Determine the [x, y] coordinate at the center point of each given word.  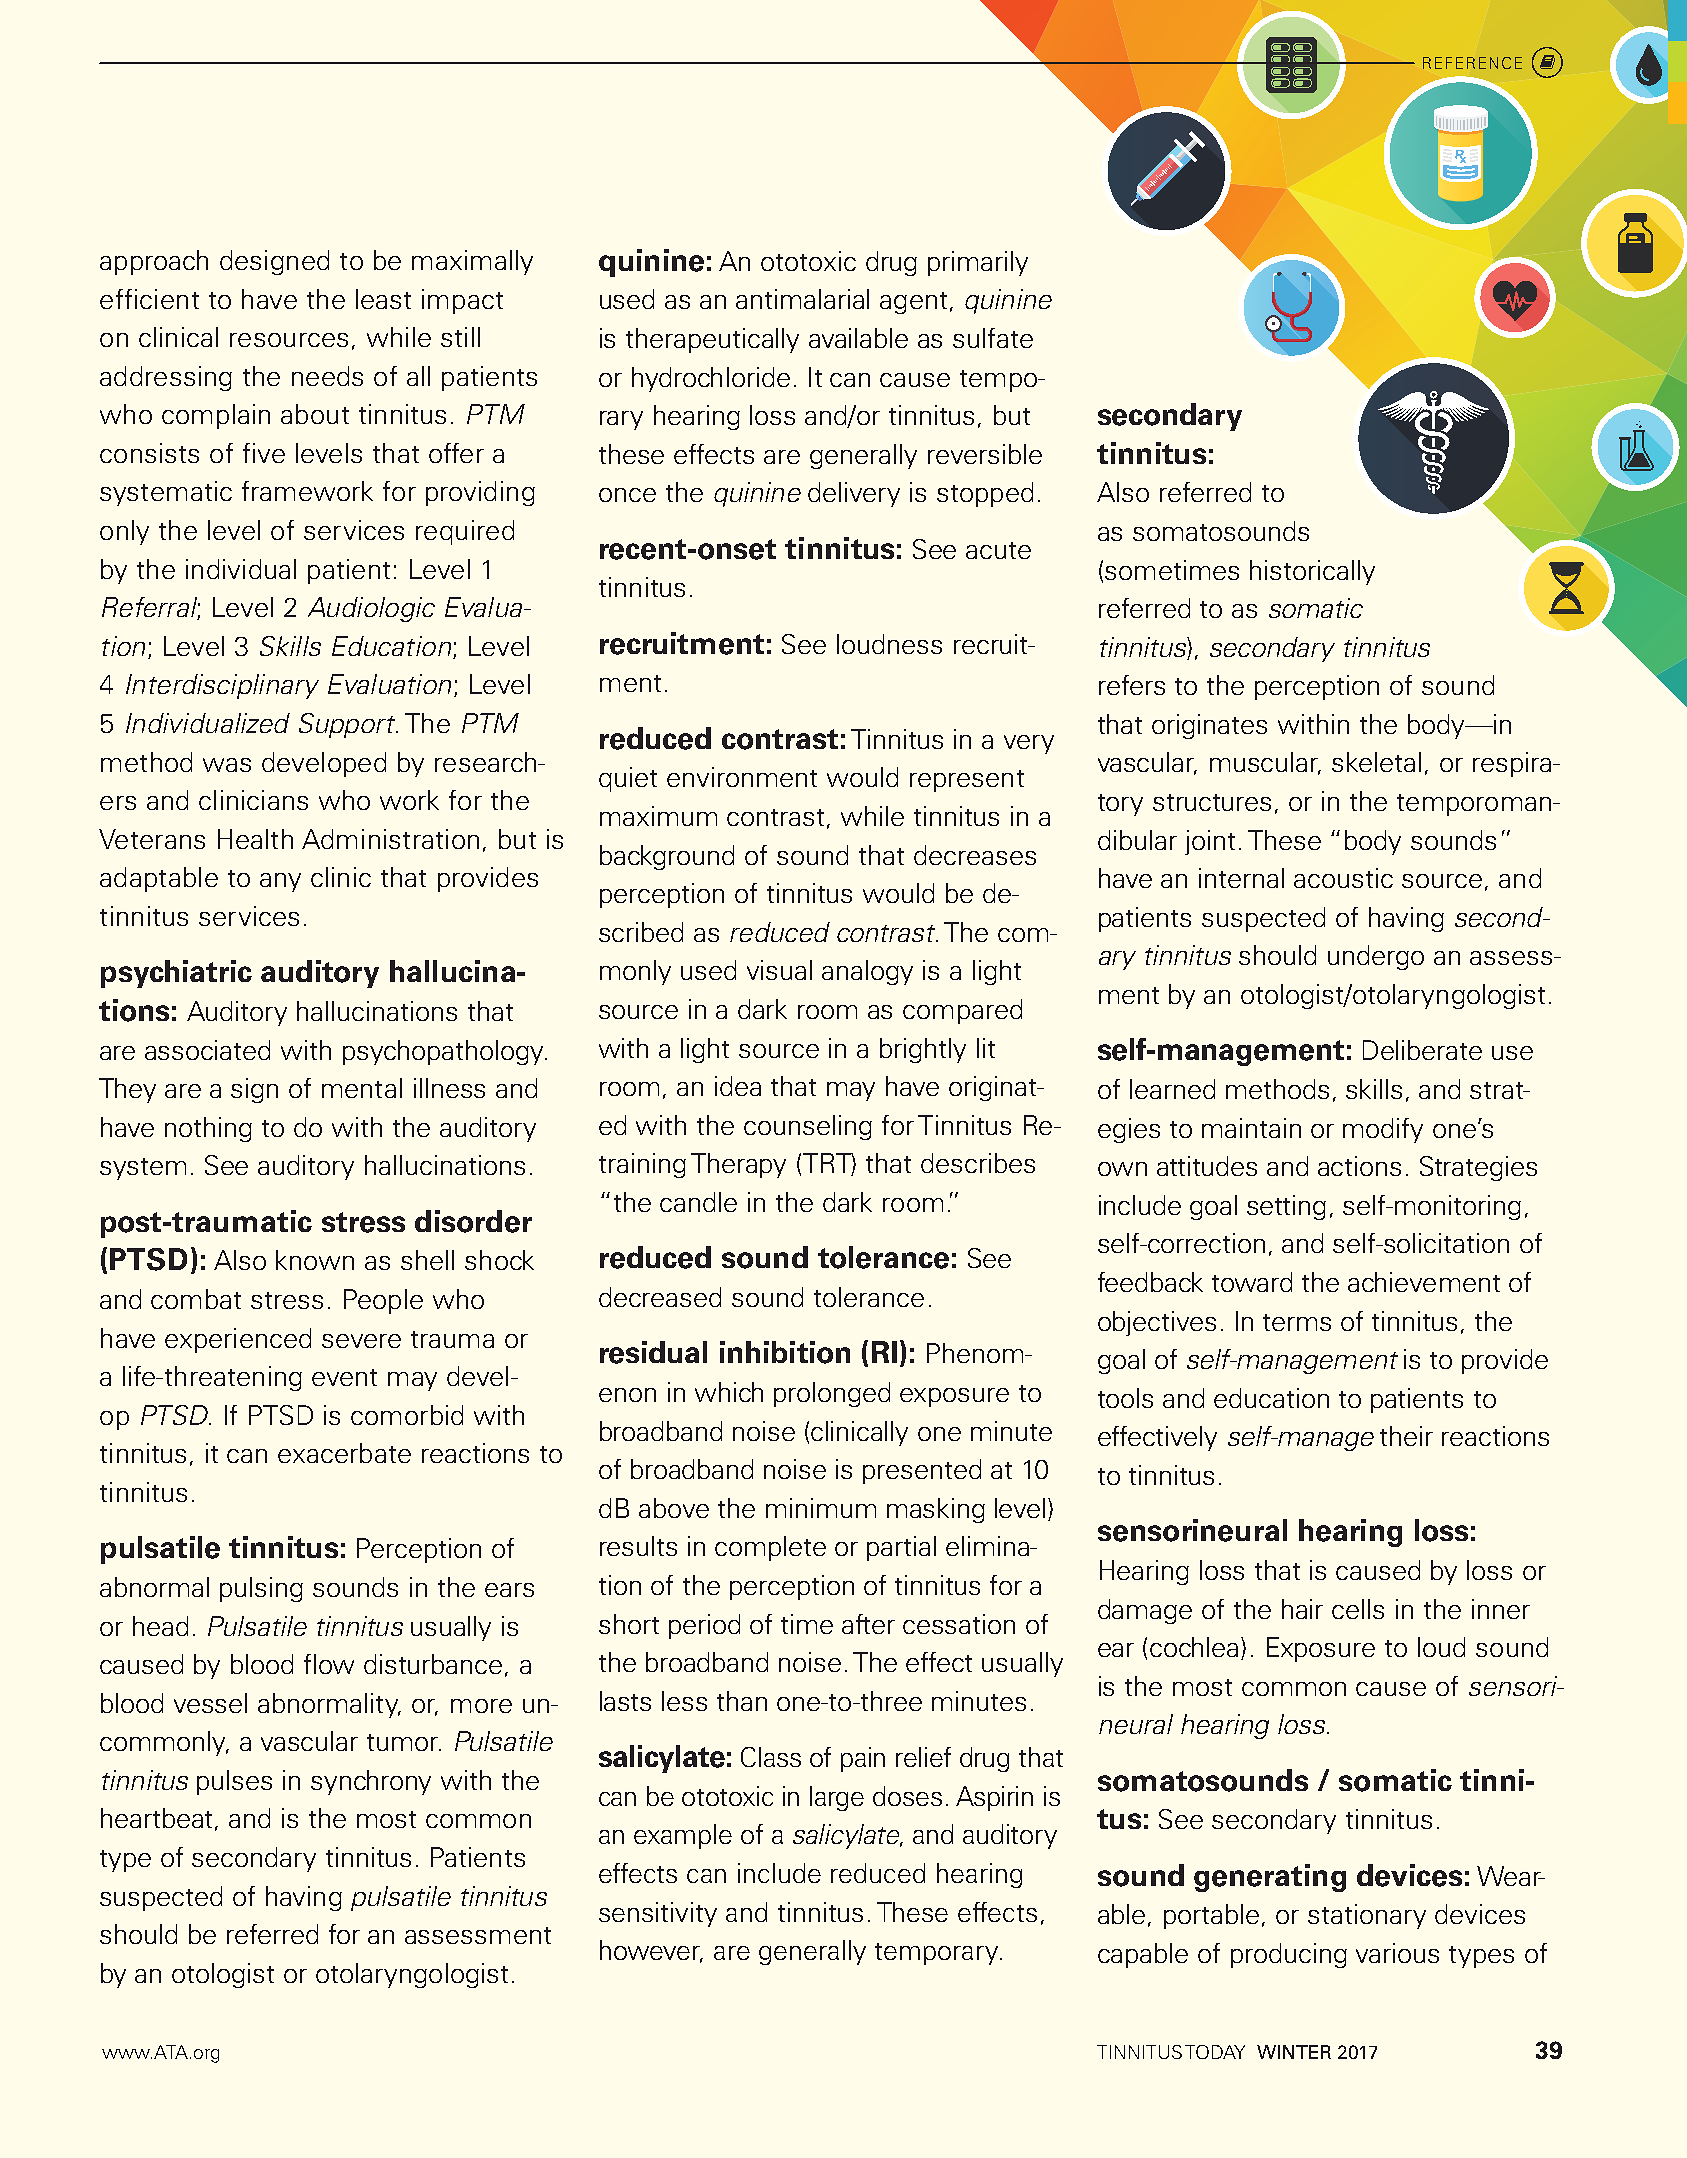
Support [348, 725]
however [651, 1951]
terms [1297, 1322]
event [344, 1377]
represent [967, 781]
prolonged [832, 1394]
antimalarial [802, 299]
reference [1472, 63]
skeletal [1376, 762]
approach [154, 262]
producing [1289, 1955]
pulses [234, 1782]
